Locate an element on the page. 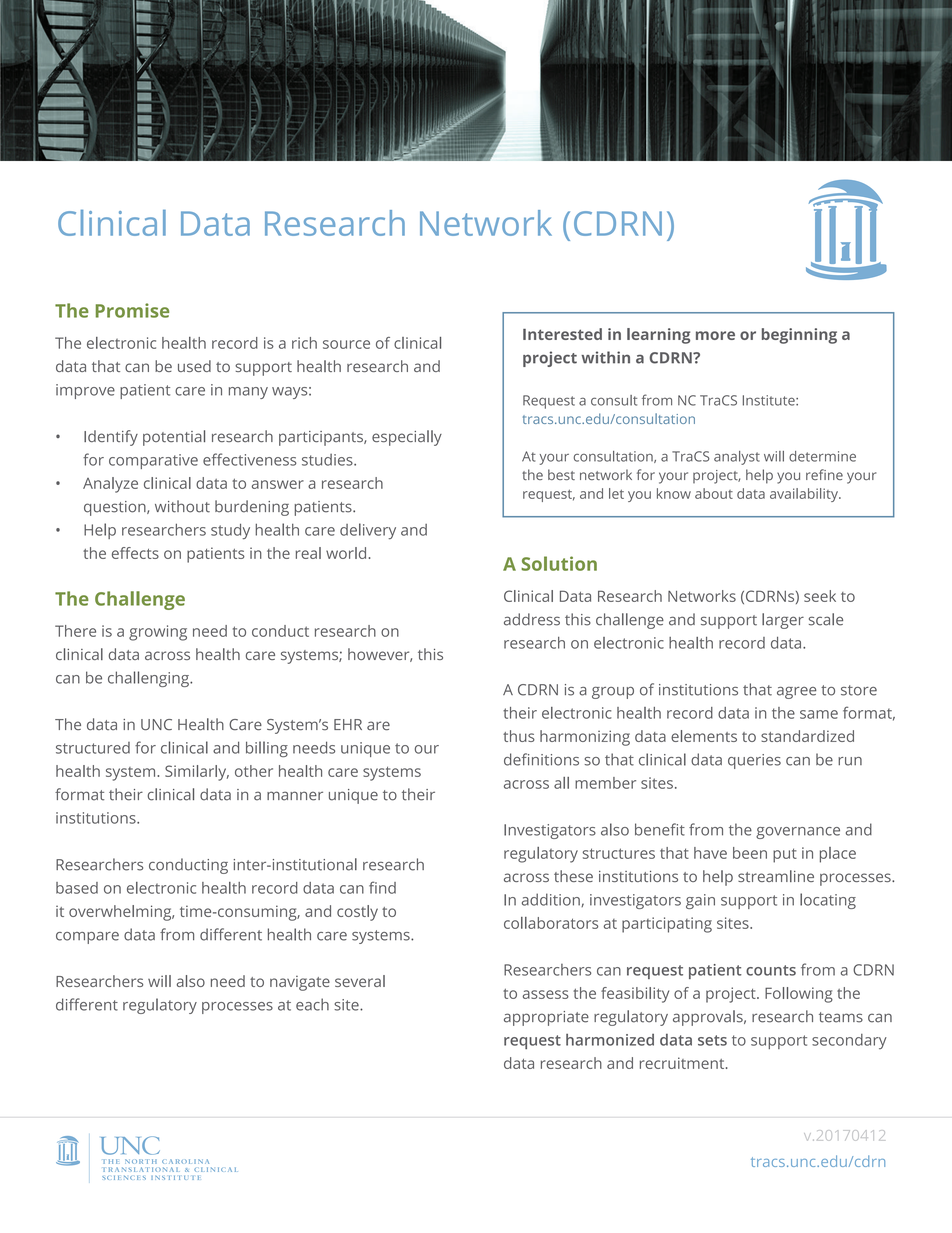  analyst is located at coordinates (737, 458).
